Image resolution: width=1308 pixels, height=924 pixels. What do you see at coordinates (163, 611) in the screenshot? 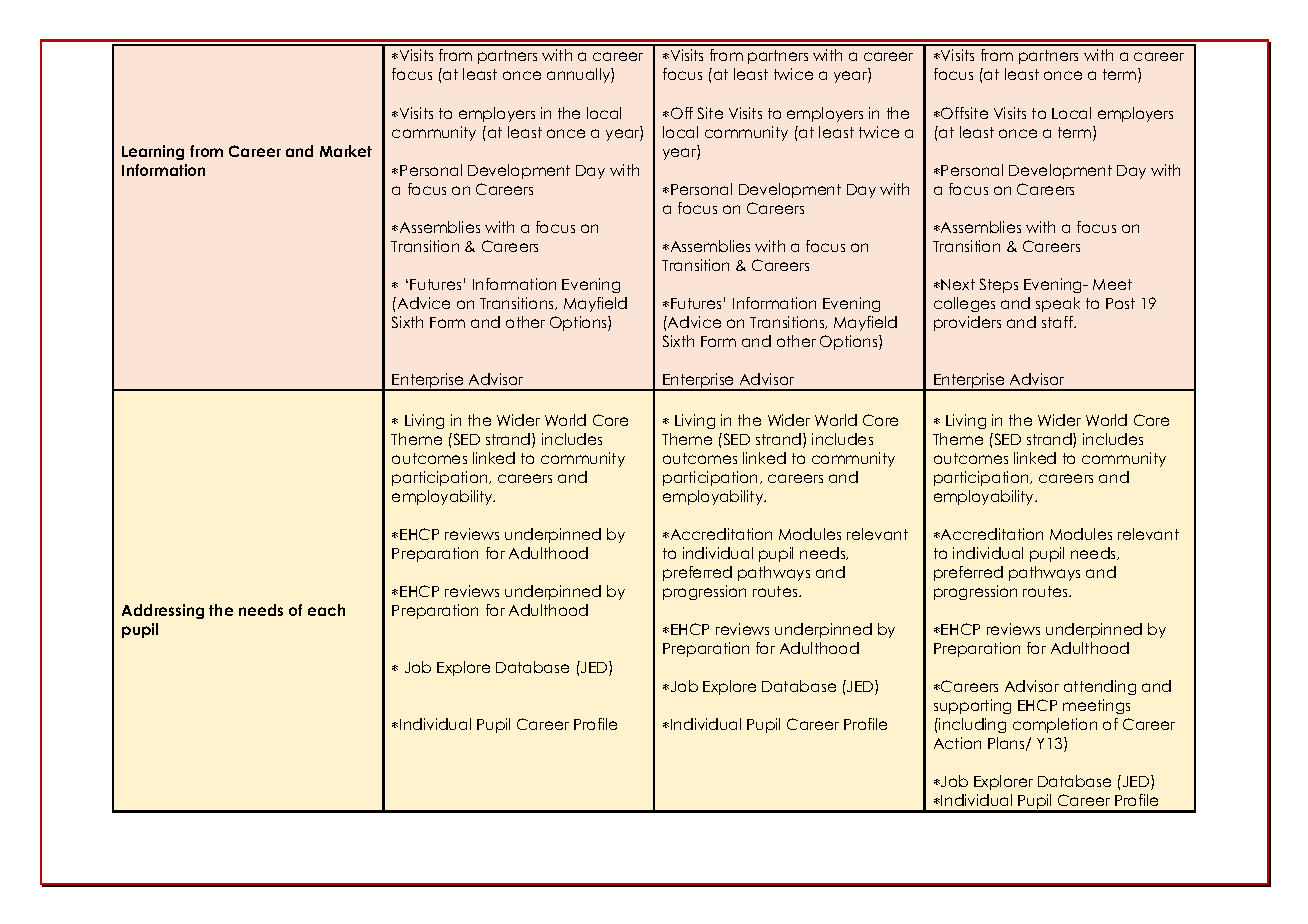
I see `Addressing` at bounding box center [163, 611].
